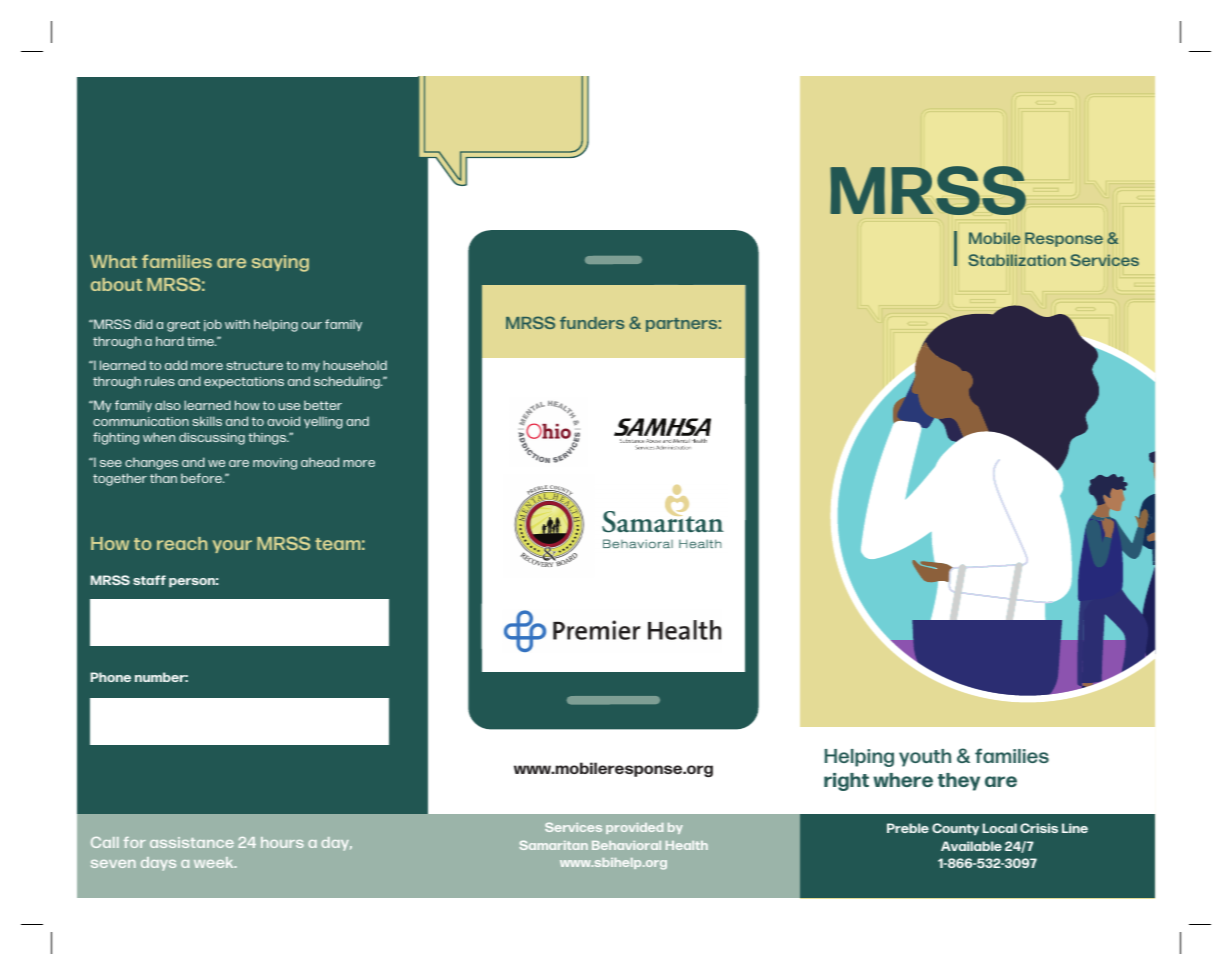 Image resolution: width=1232 pixels, height=975 pixels. Describe the element at coordinates (1017, 260) in the image. I see `Stabilization` at that location.
